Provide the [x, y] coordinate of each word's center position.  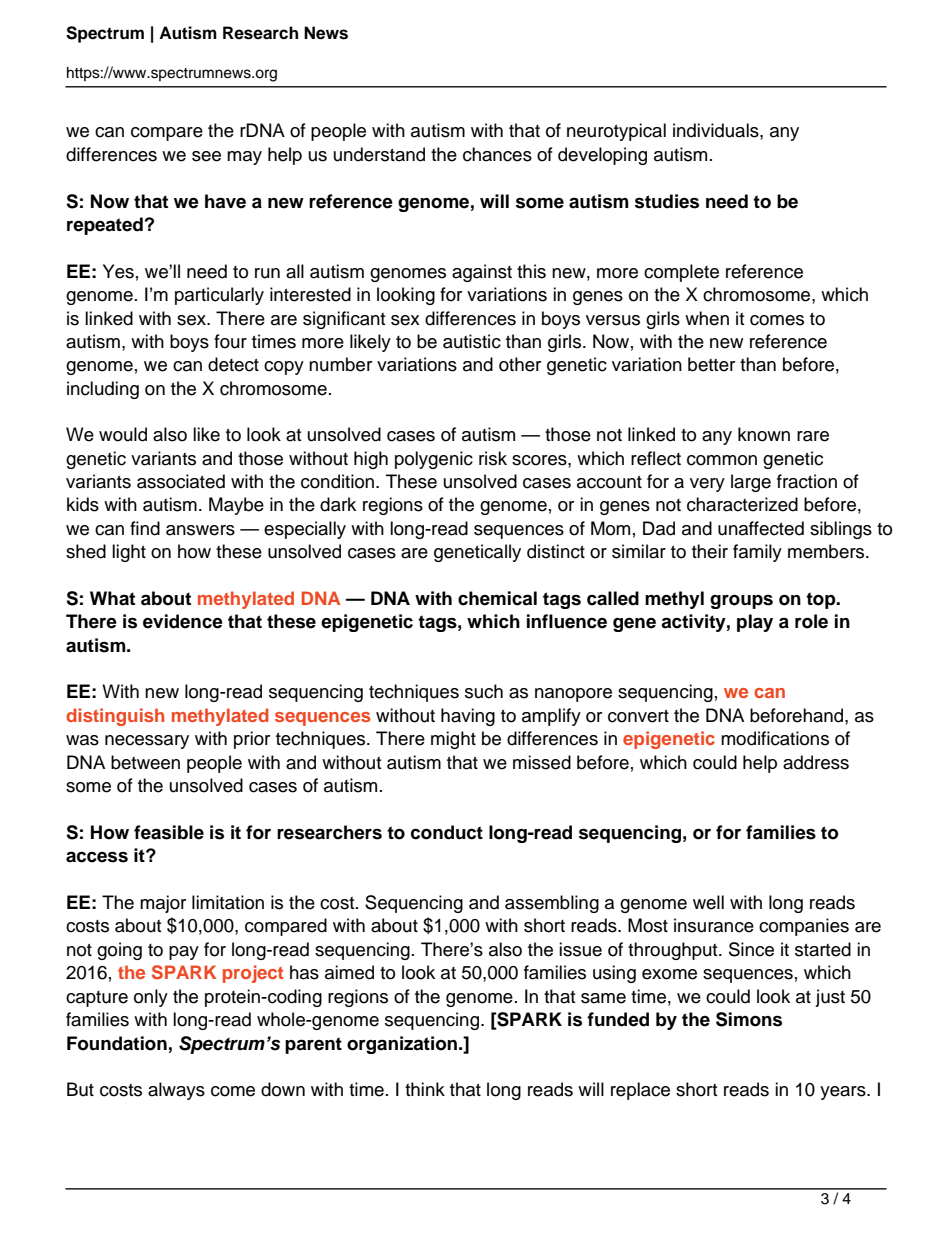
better [711, 364]
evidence [183, 621]
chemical [497, 598]
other [520, 364]
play [755, 623]
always [176, 1091]
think [425, 1089]
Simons [749, 1019]
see [206, 156]
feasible [169, 832]
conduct [447, 832]
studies [667, 201]
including [103, 390]
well [708, 902]
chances [497, 154]
